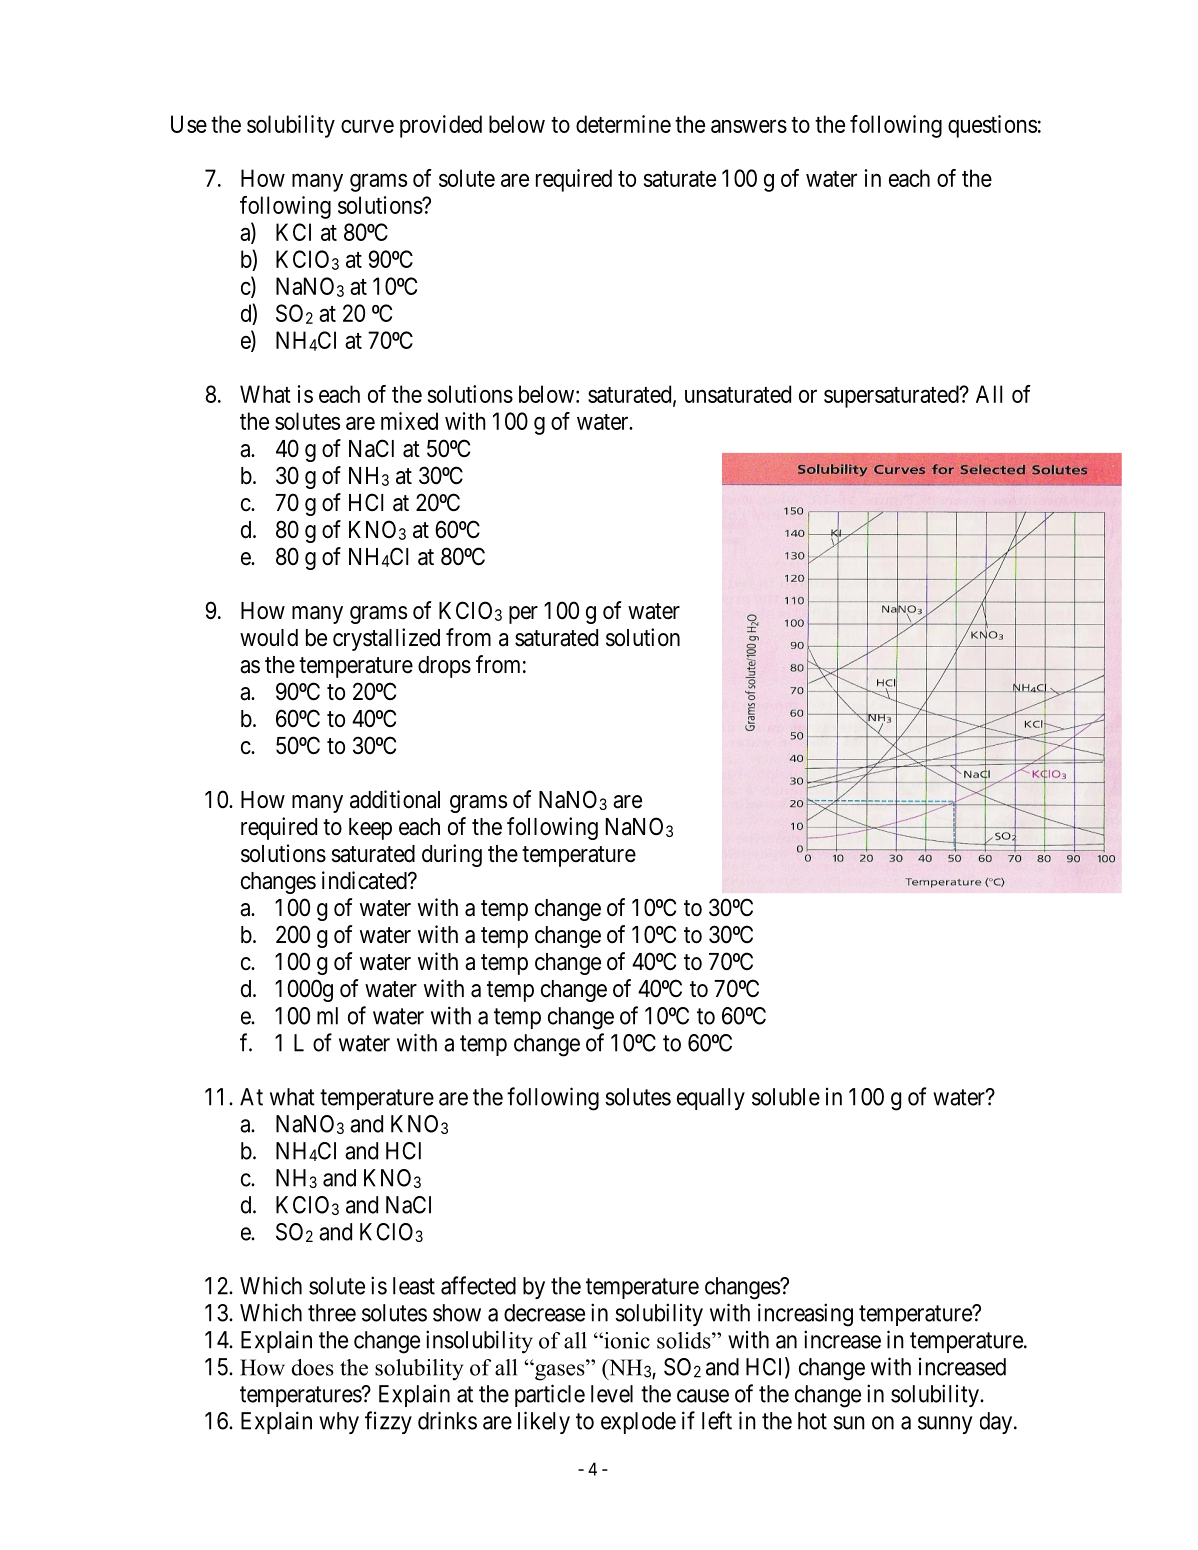 Image resolution: width=1198 pixels, height=1550 pixels. Describe the element at coordinates (452, 855) in the page. I see `during` at that location.
